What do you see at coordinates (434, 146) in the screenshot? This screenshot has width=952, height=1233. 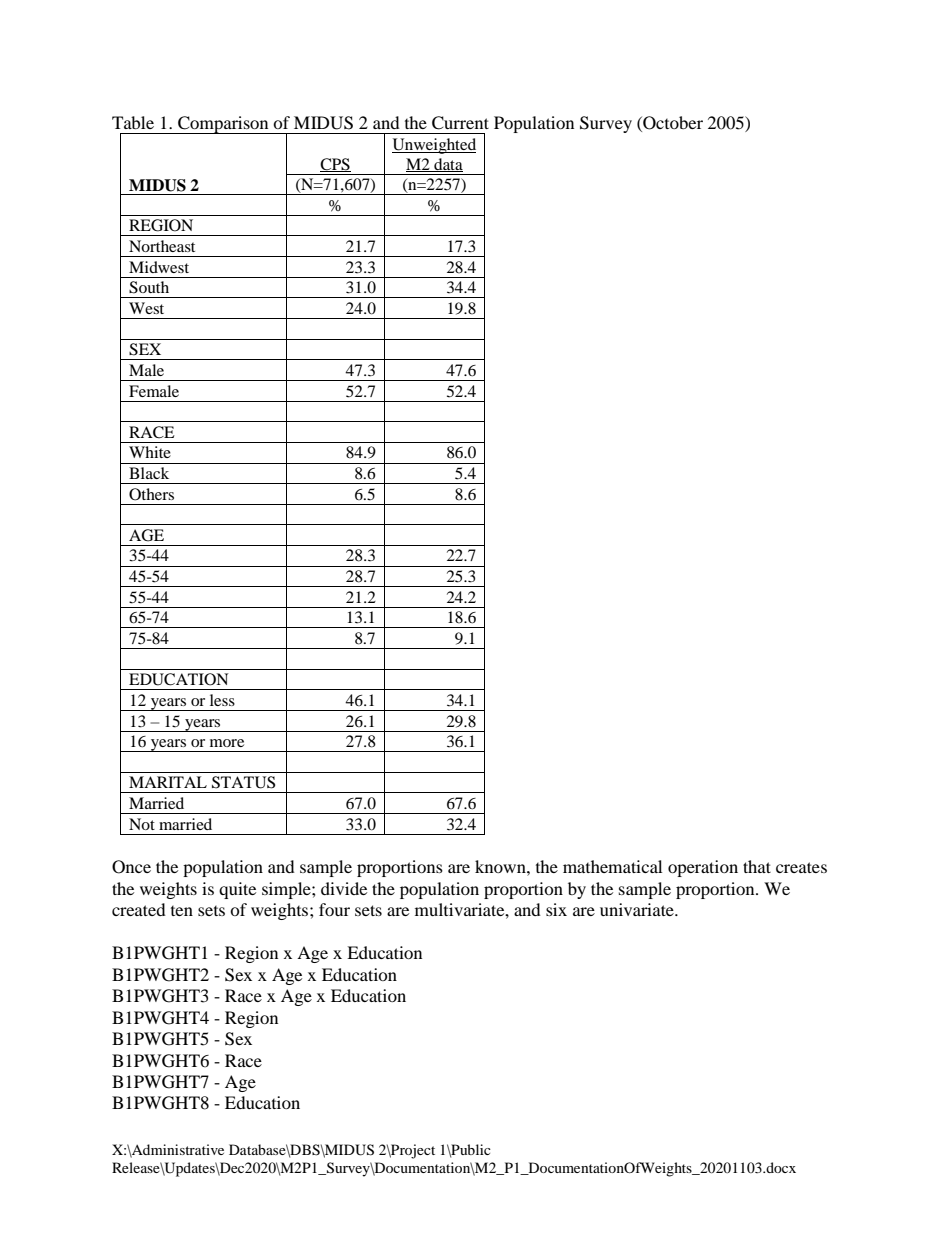 I see `Unweighted` at bounding box center [434, 146].
